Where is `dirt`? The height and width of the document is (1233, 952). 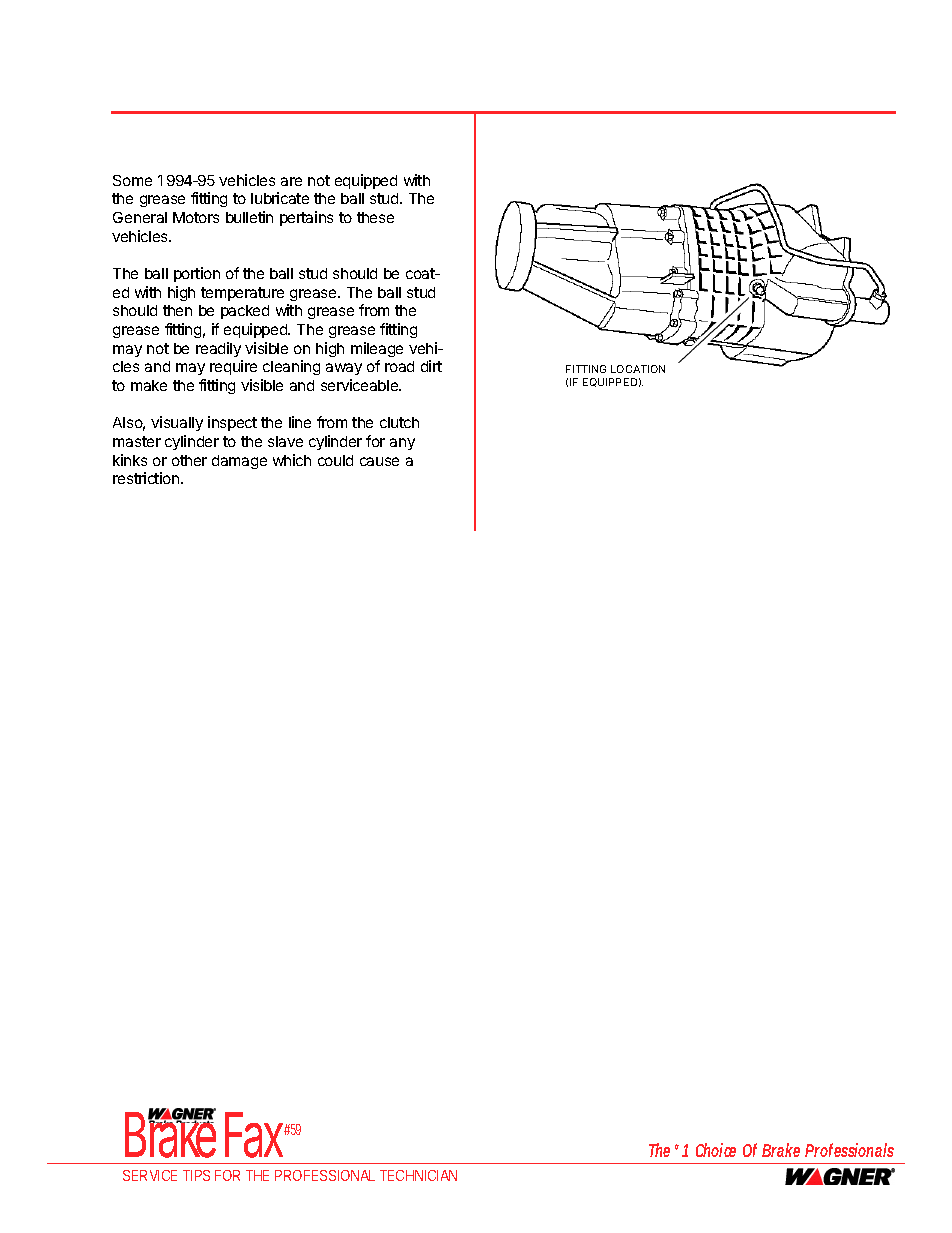 dirt is located at coordinates (431, 366).
